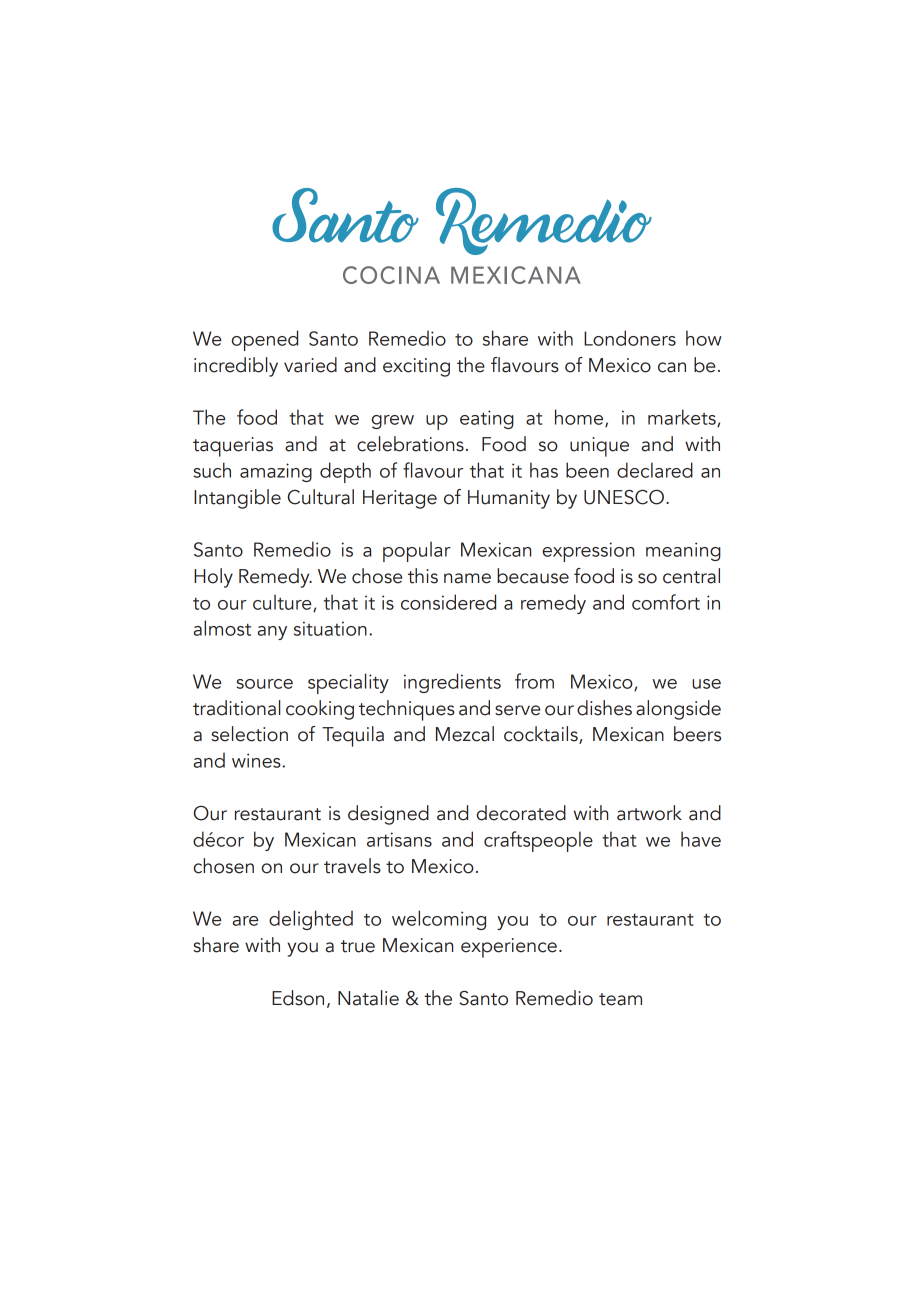  I want to click on Edson, so click(298, 998).
